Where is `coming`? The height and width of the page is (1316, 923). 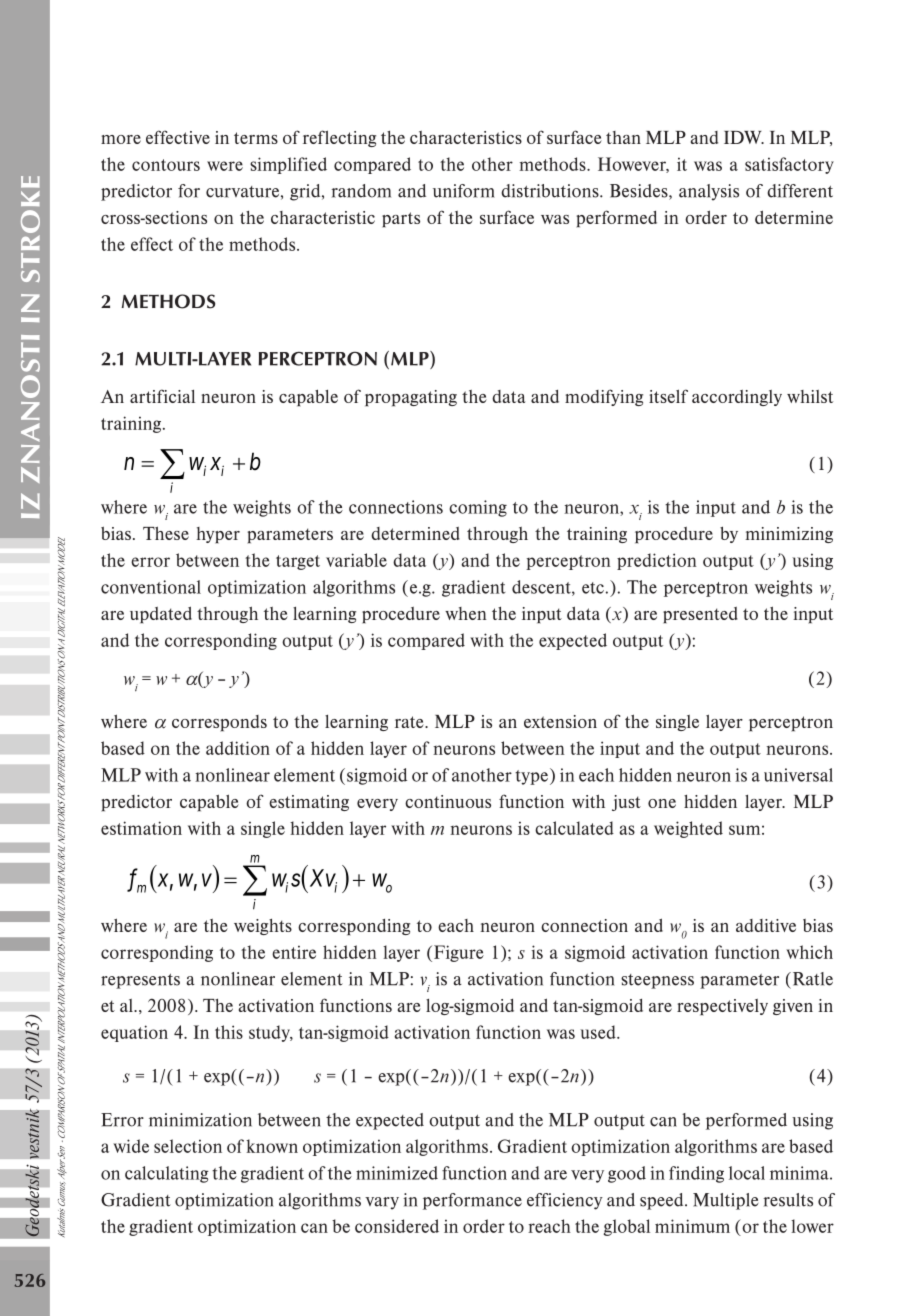 coming is located at coordinates (478, 508).
